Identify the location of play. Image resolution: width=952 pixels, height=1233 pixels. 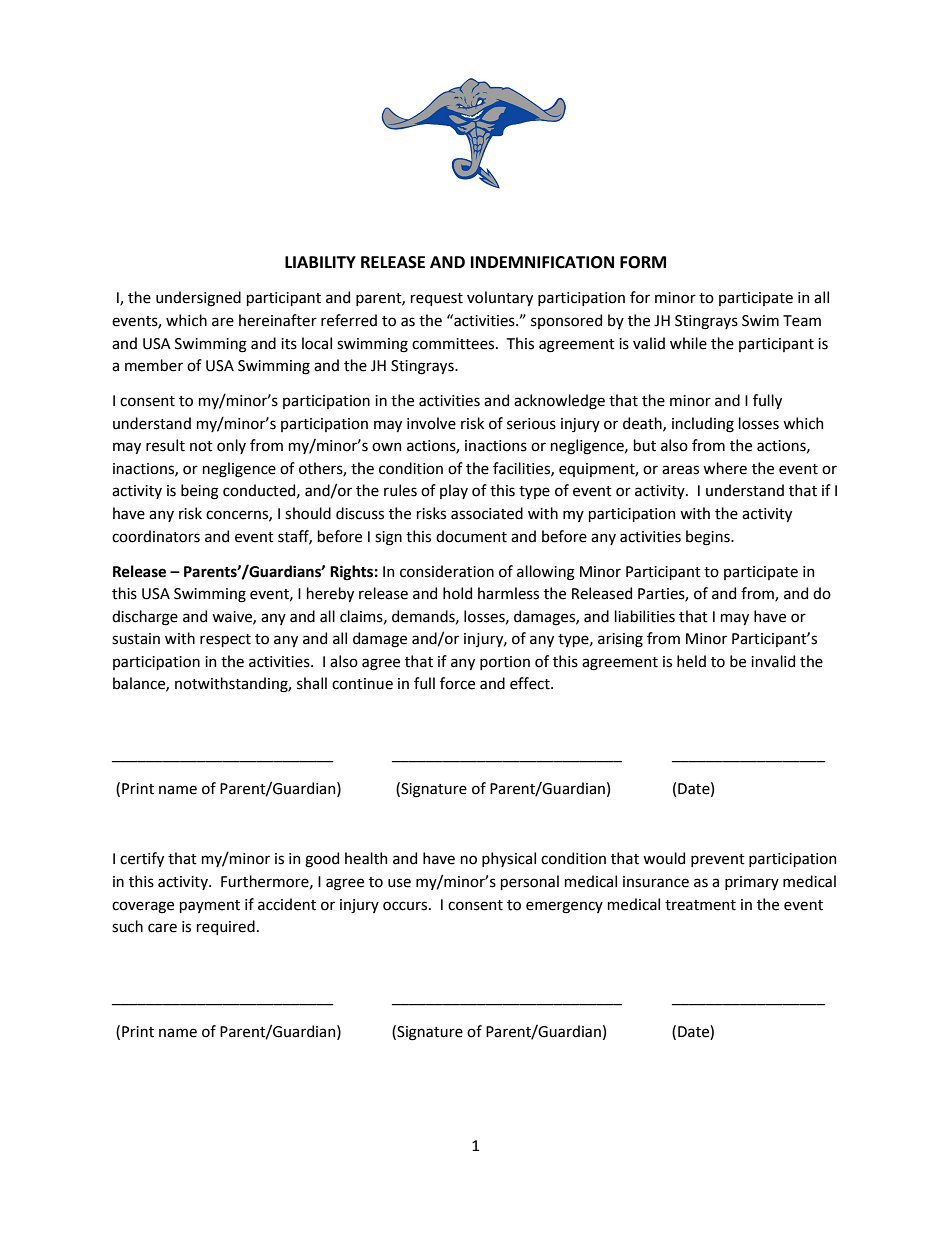
(454, 491).
